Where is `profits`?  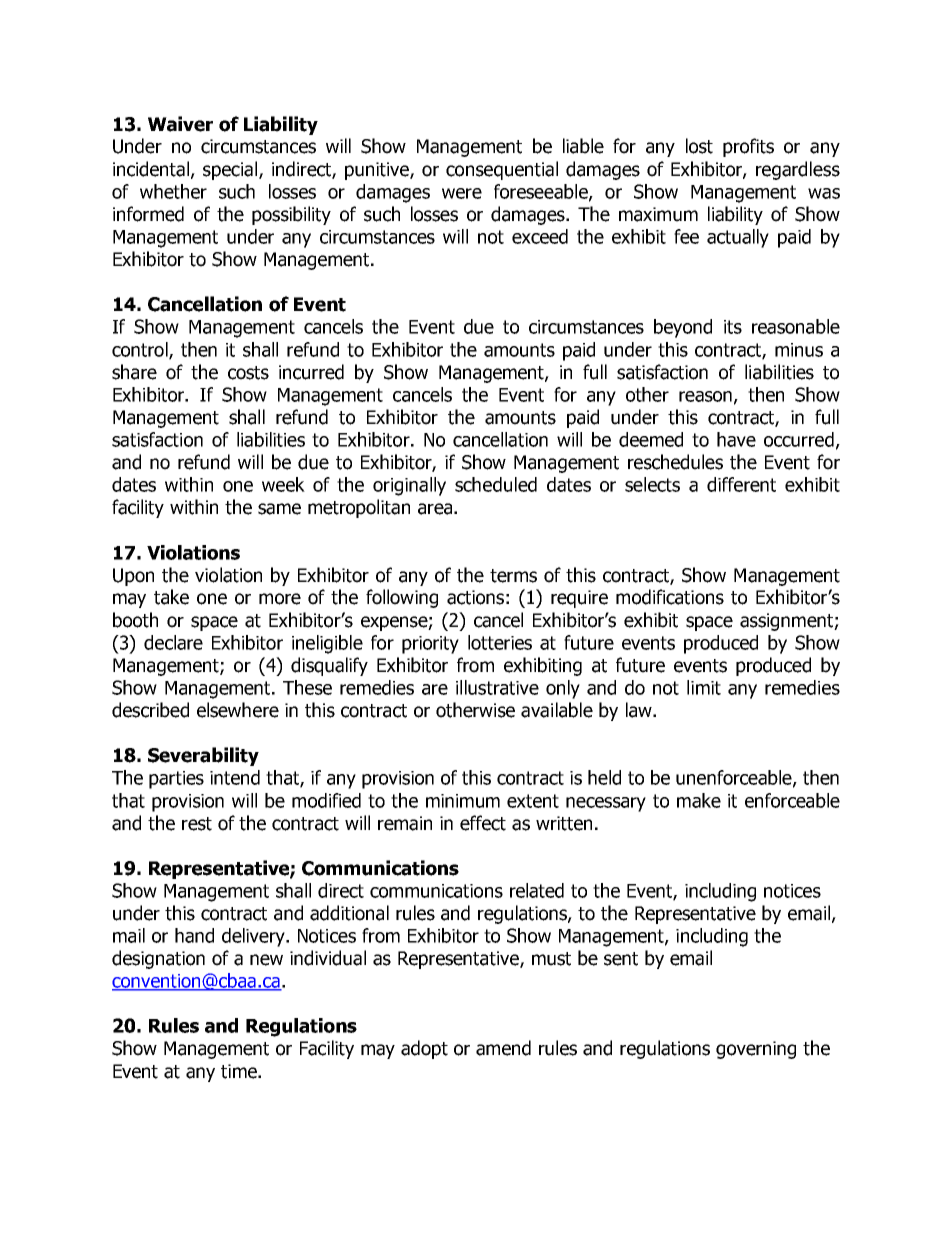
profits is located at coordinates (748, 147).
